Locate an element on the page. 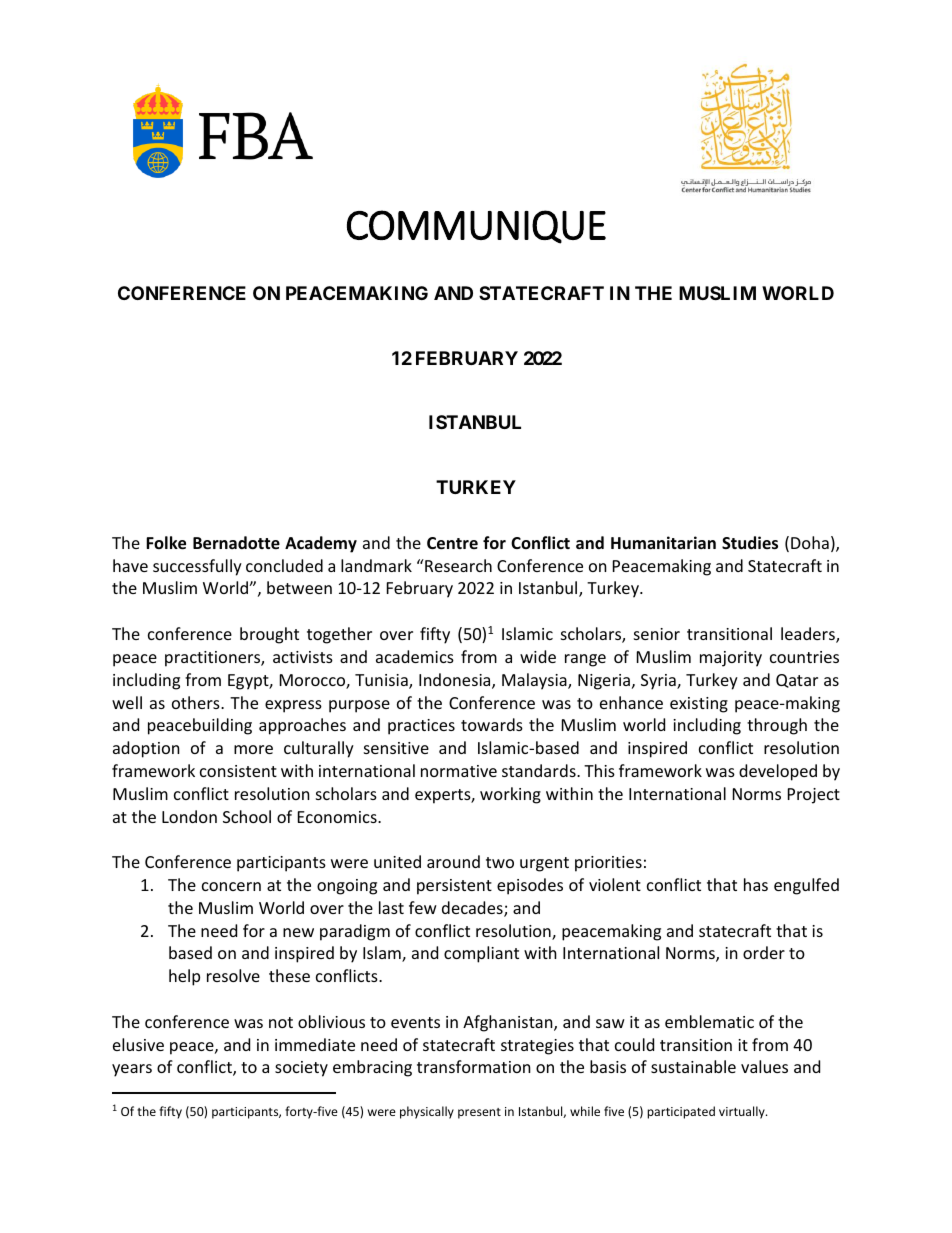 The width and height of the image is (952, 1233). Studies is located at coordinates (750, 543).
